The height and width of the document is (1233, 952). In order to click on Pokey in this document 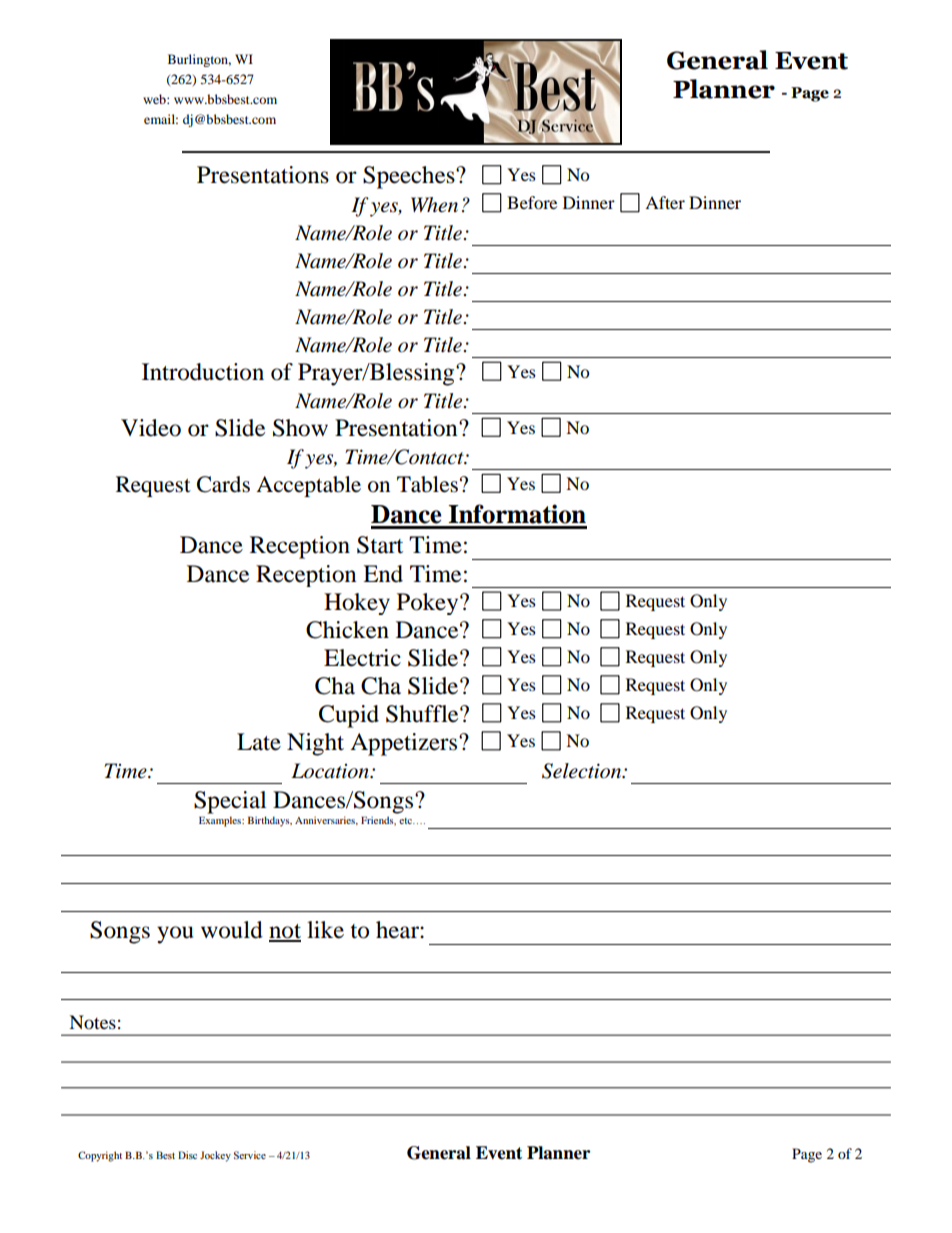, I will do `click(429, 604)`.
